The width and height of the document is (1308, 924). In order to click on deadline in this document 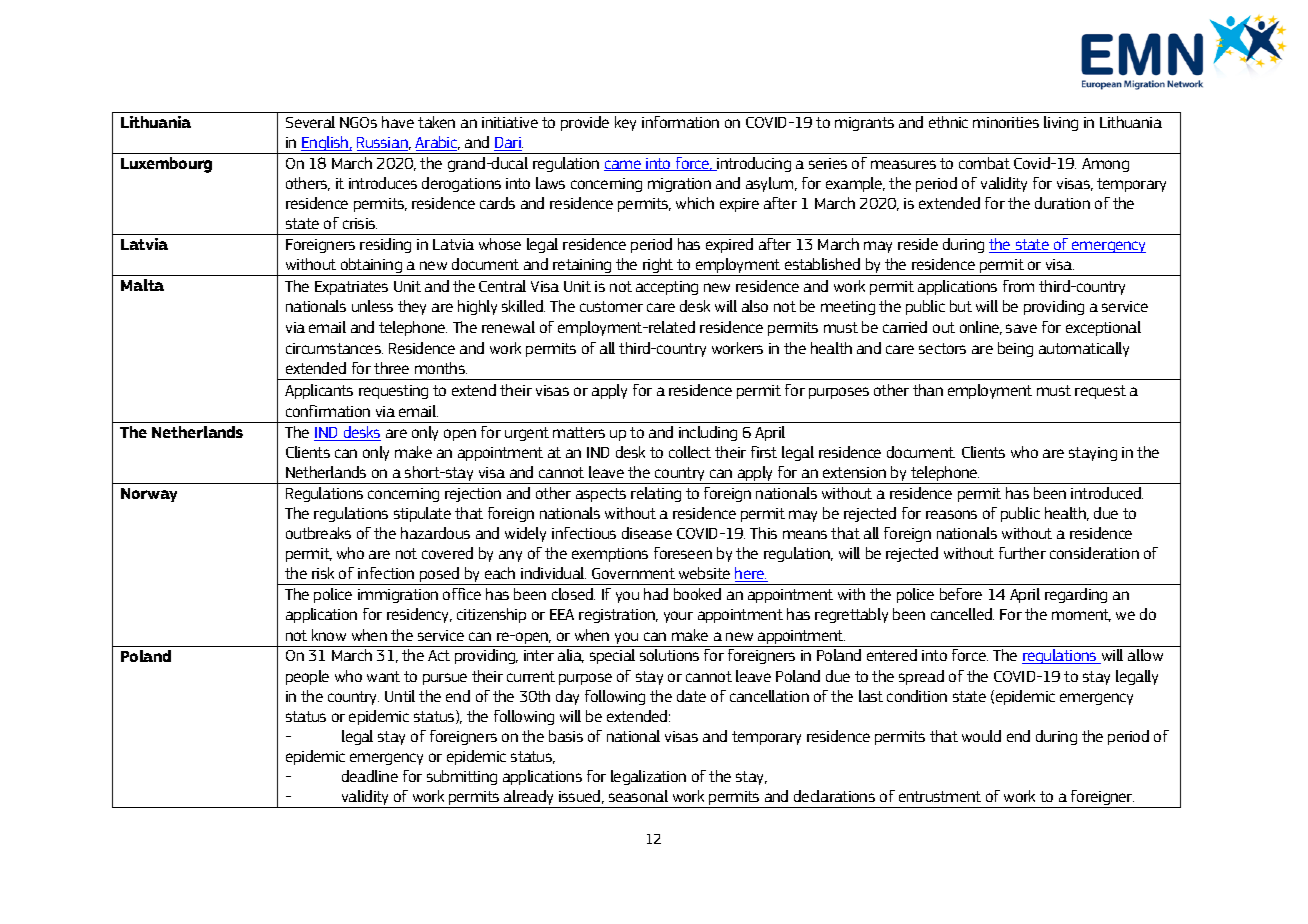, I will do `click(370, 776)`.
